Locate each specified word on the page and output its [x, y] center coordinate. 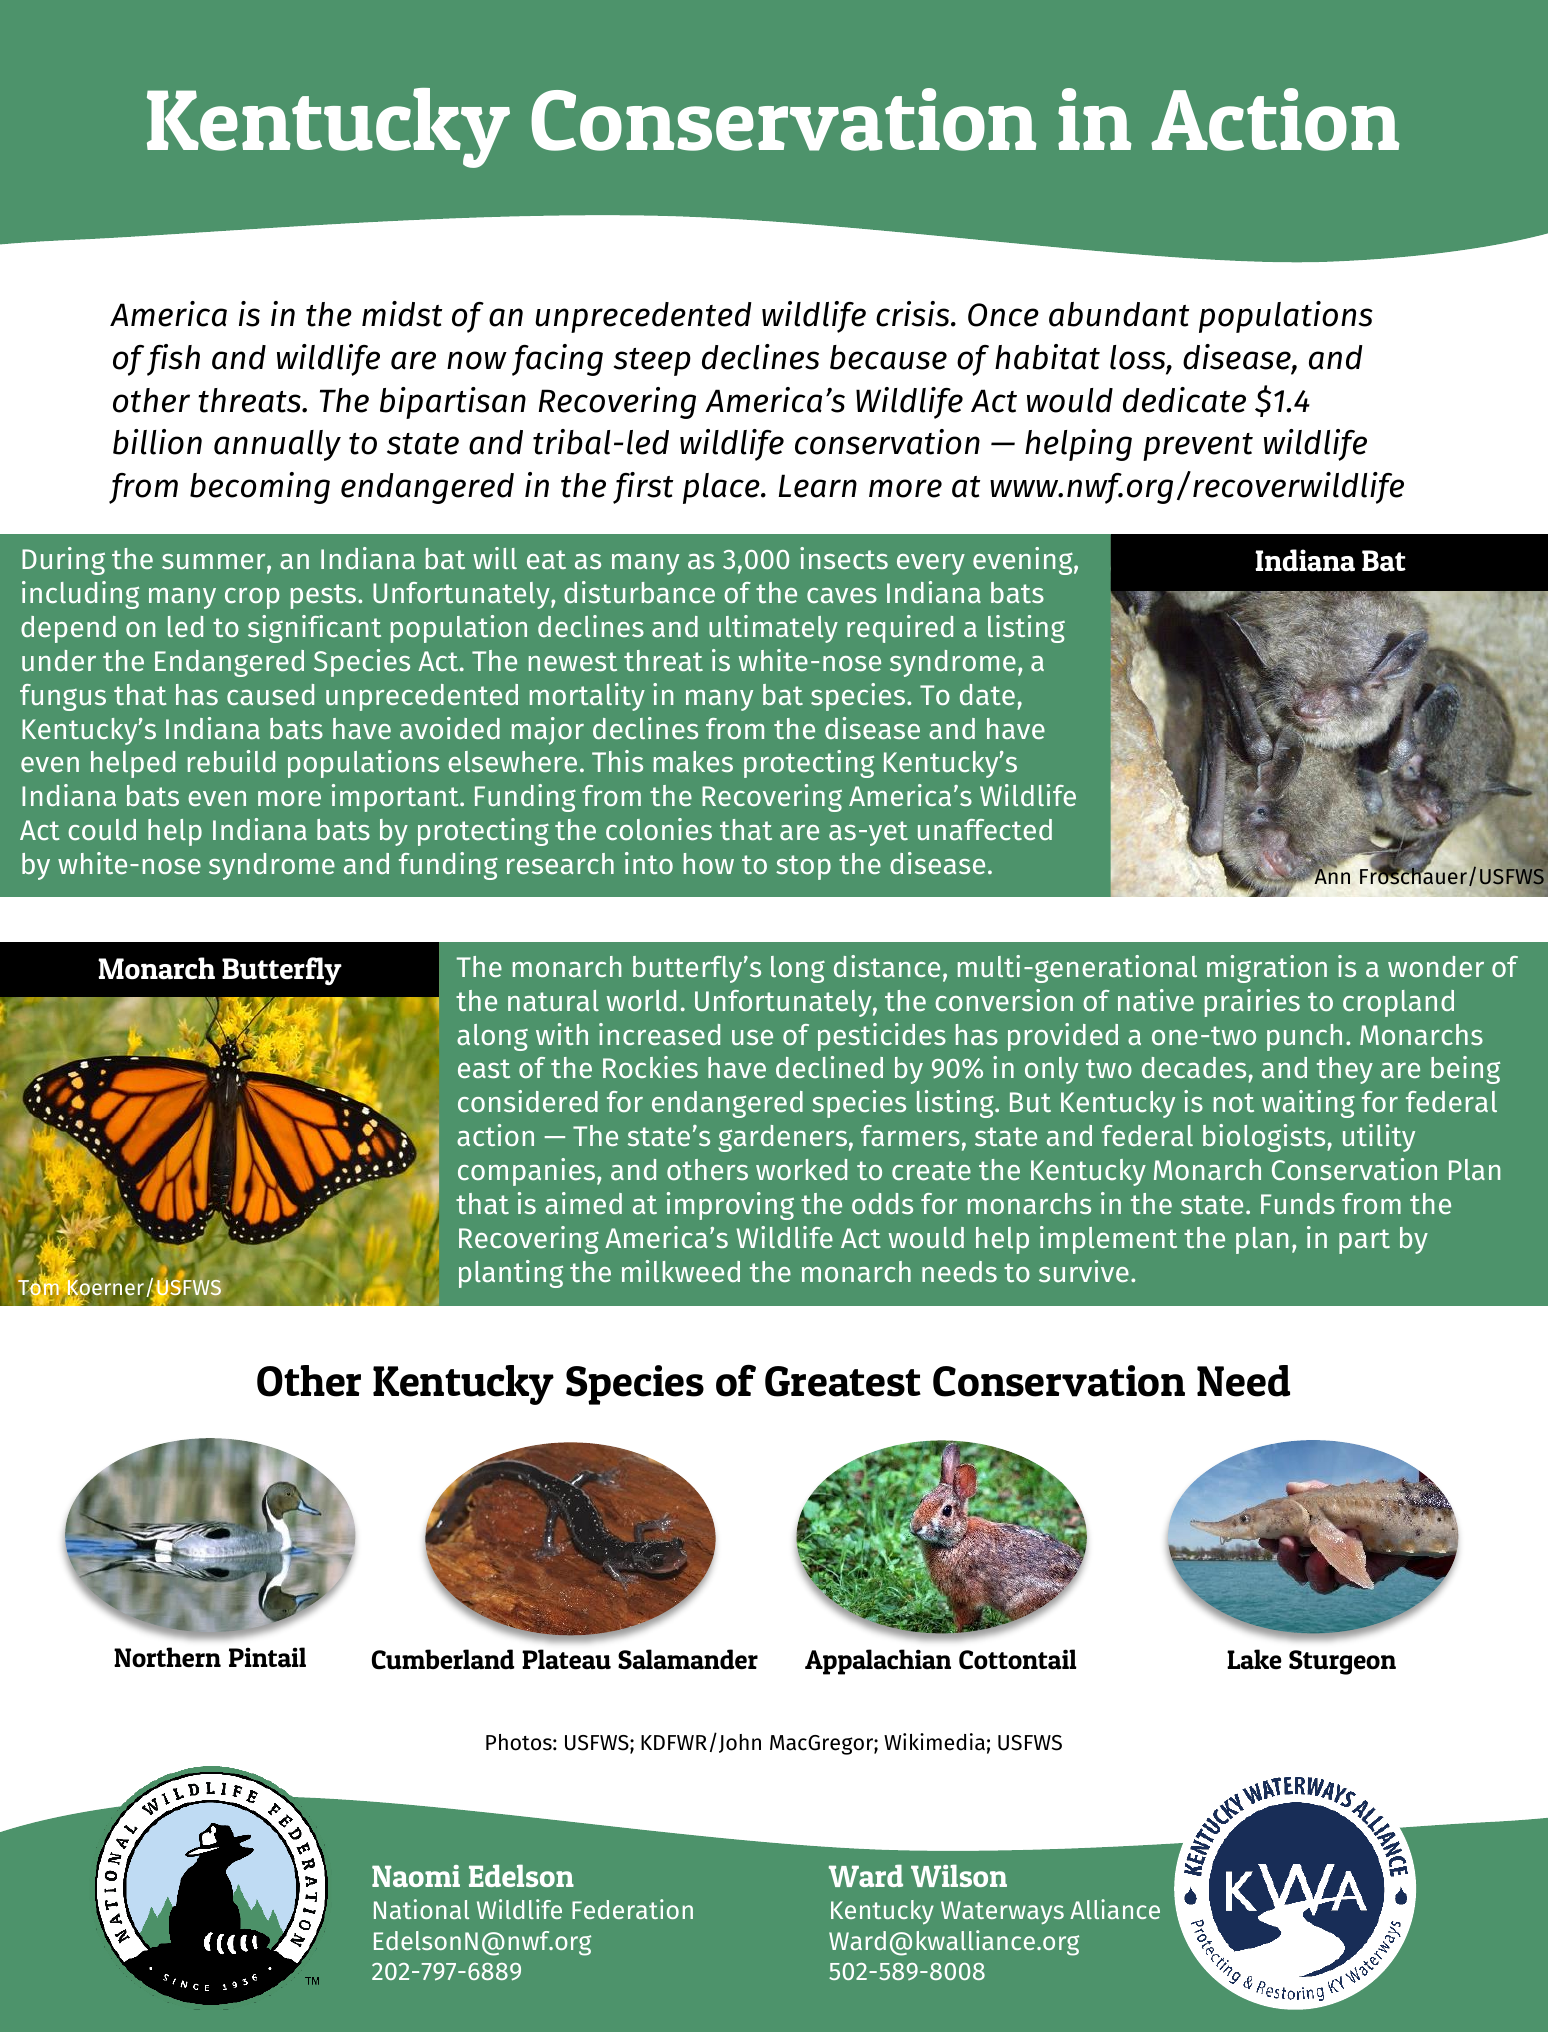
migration [1267, 969]
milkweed [681, 1271]
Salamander [688, 1659]
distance [887, 966]
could [102, 829]
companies [528, 1172]
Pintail [267, 1657]
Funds [1298, 1203]
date [987, 694]
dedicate [1184, 400]
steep [652, 362]
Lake [1254, 1659]
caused [270, 694]
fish [173, 360]
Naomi [416, 1876]
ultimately [773, 629]
